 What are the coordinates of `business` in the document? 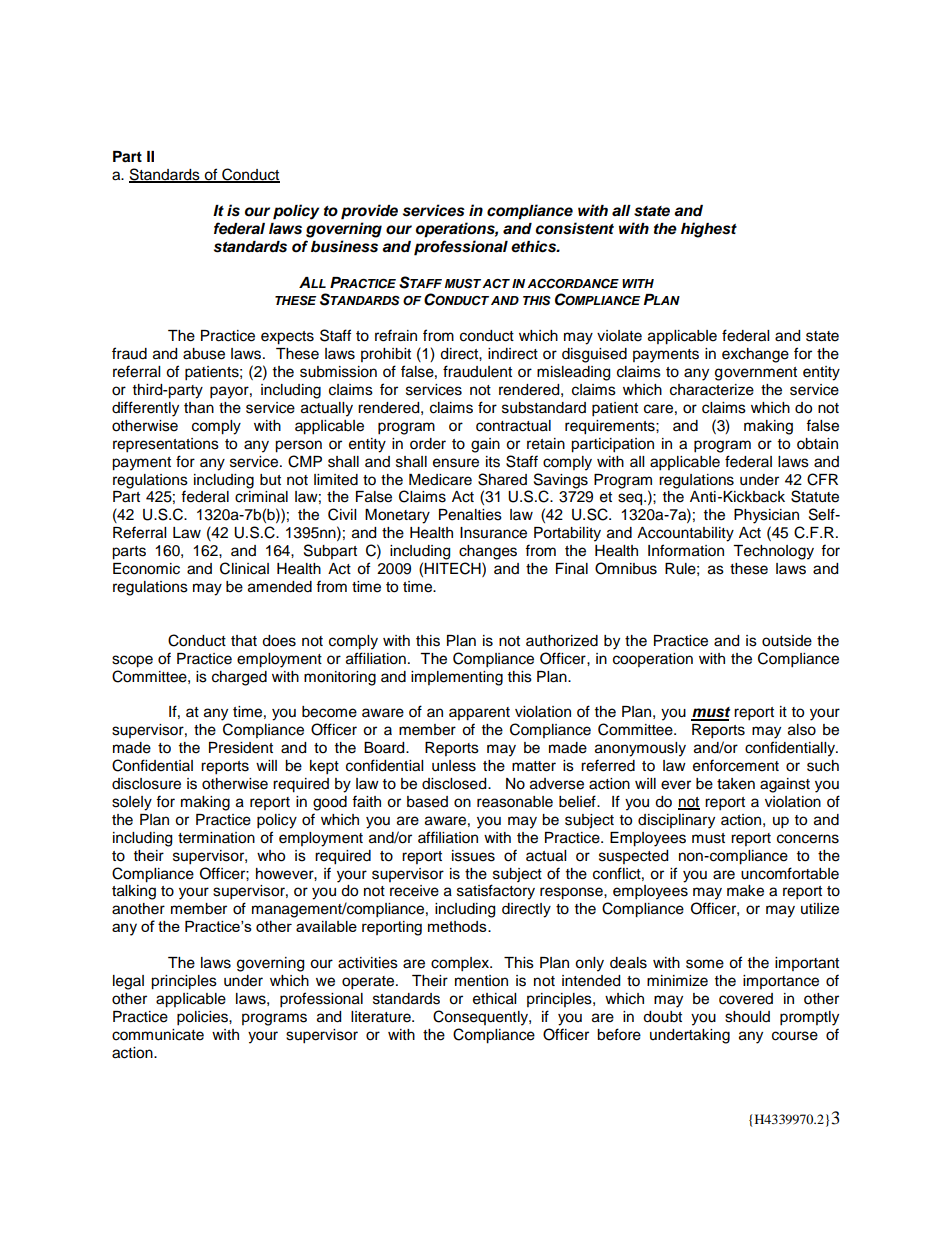 It's located at (344, 246).
